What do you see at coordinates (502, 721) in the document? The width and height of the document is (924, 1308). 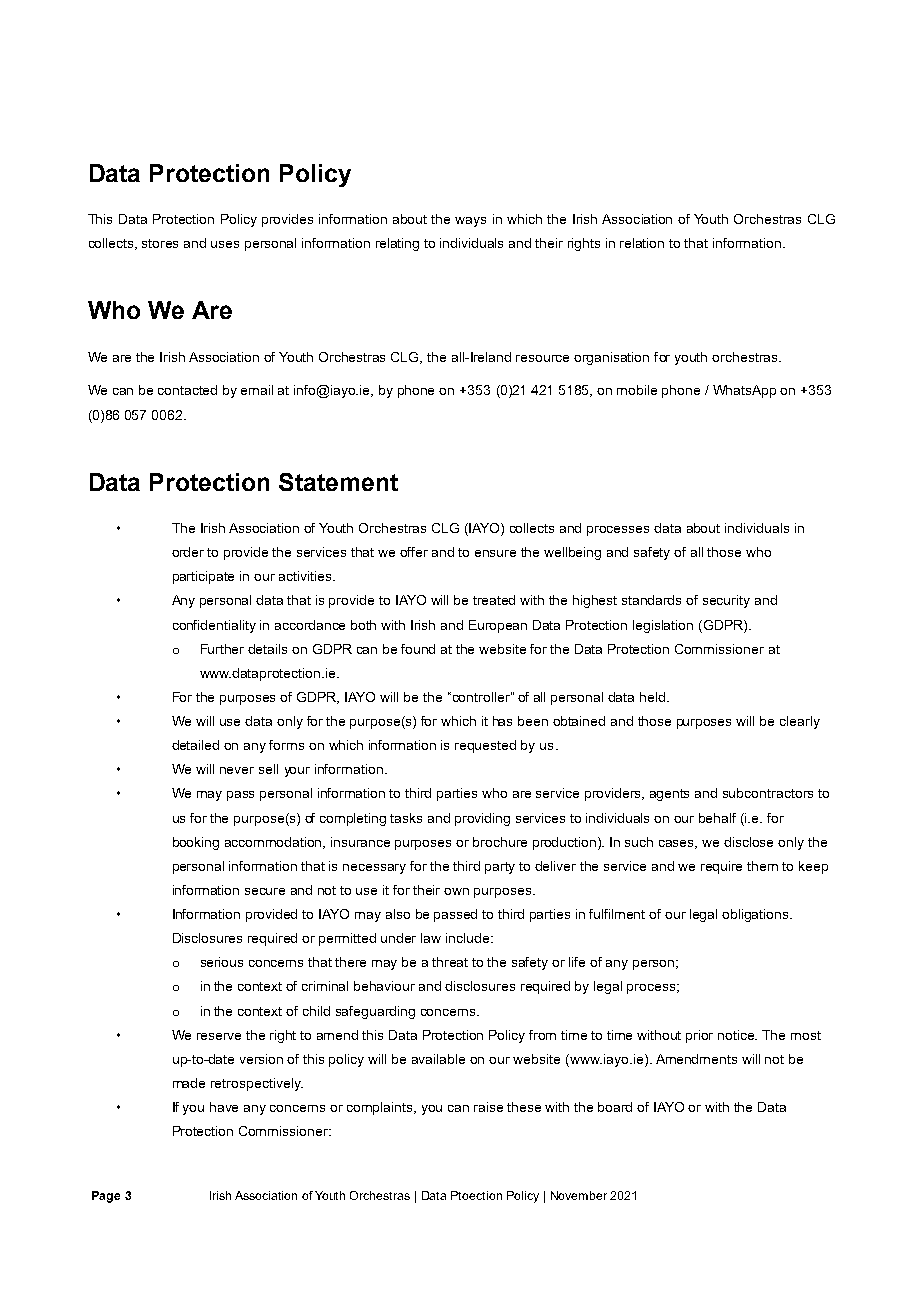 I see `has` at bounding box center [502, 721].
